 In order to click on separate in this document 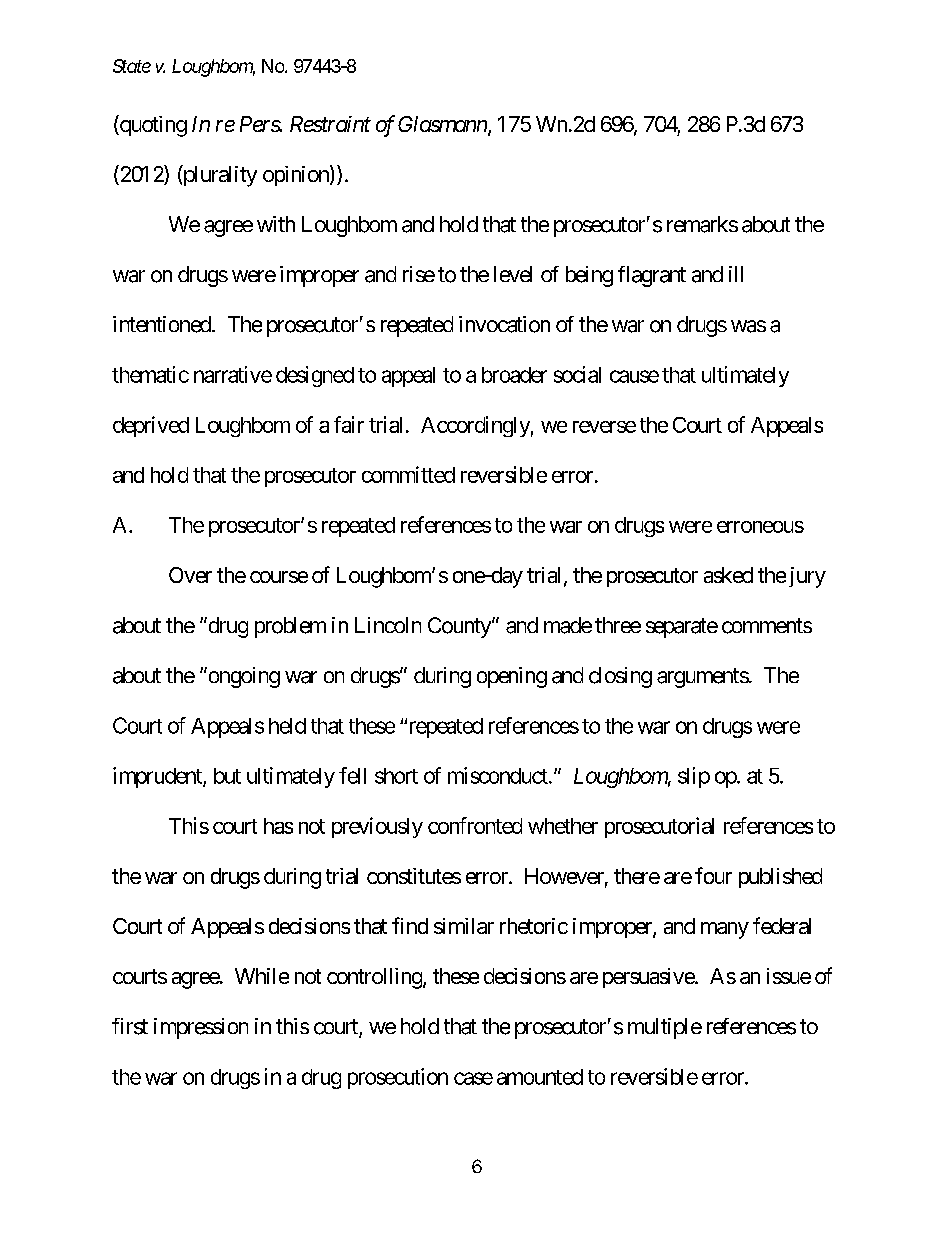, I will do `click(682, 628)`.
